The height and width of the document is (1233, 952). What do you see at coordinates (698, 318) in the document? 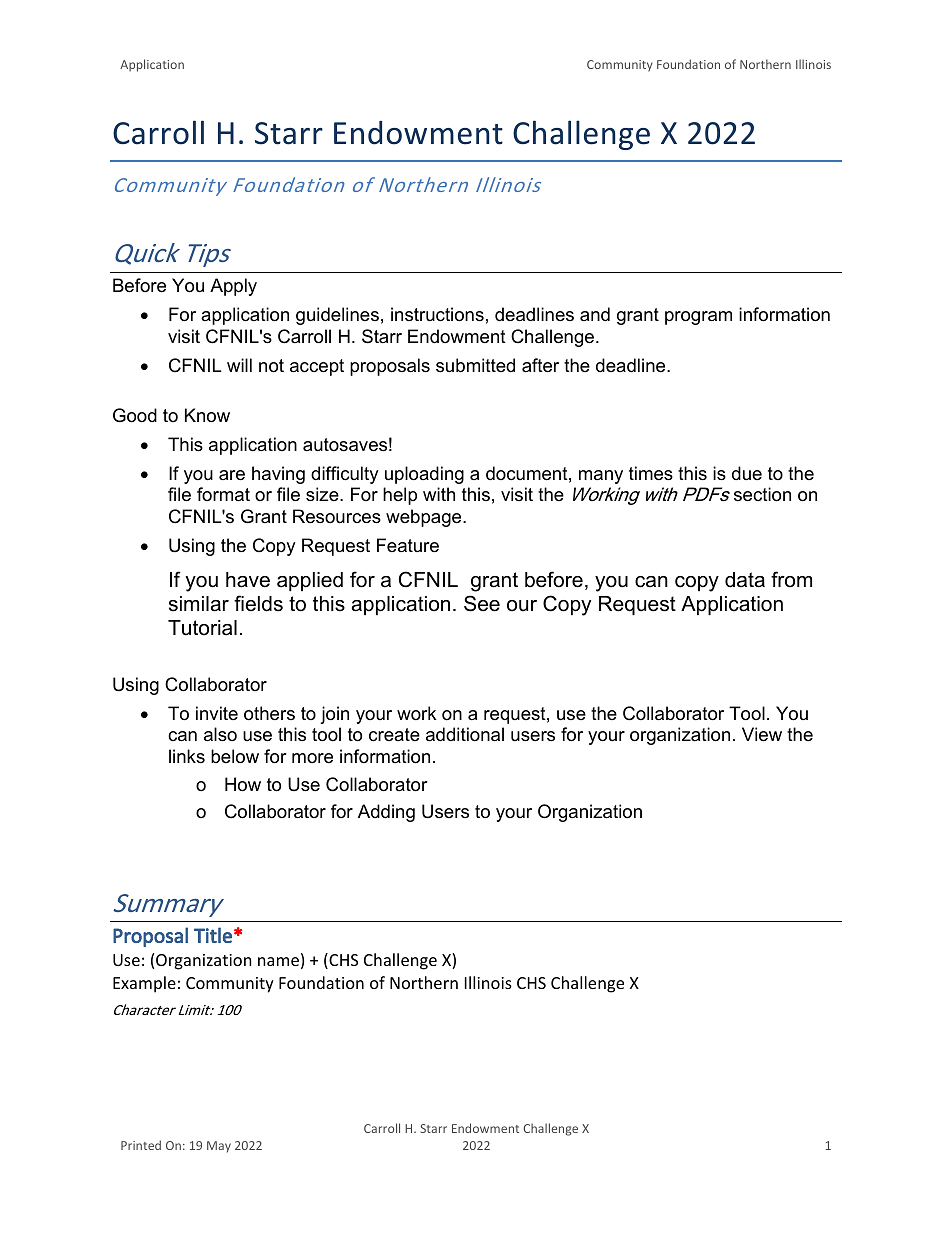
I see `program` at bounding box center [698, 318].
